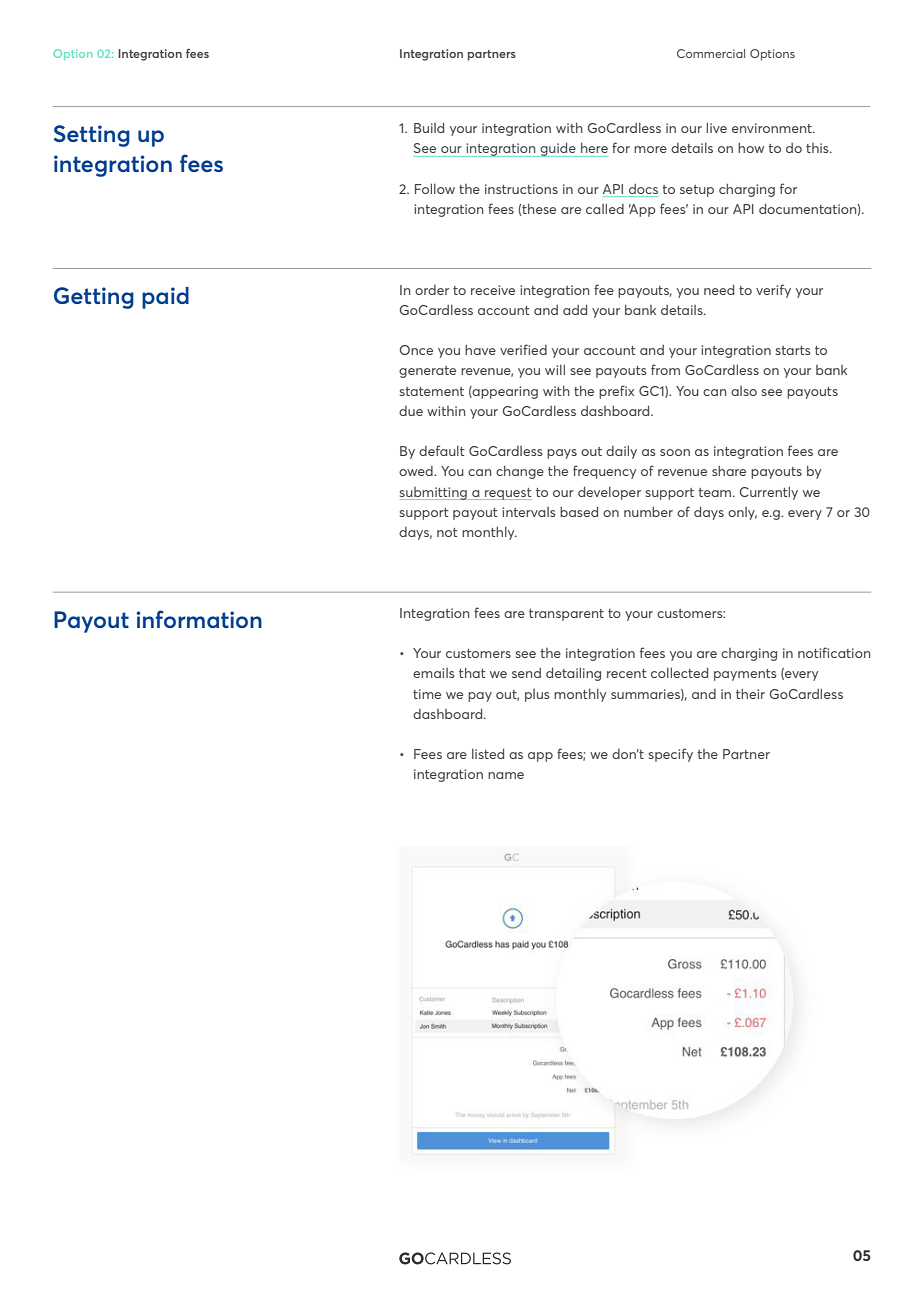 This screenshot has height=1308, width=924. Describe the element at coordinates (411, 411) in the screenshot. I see `due` at that location.
